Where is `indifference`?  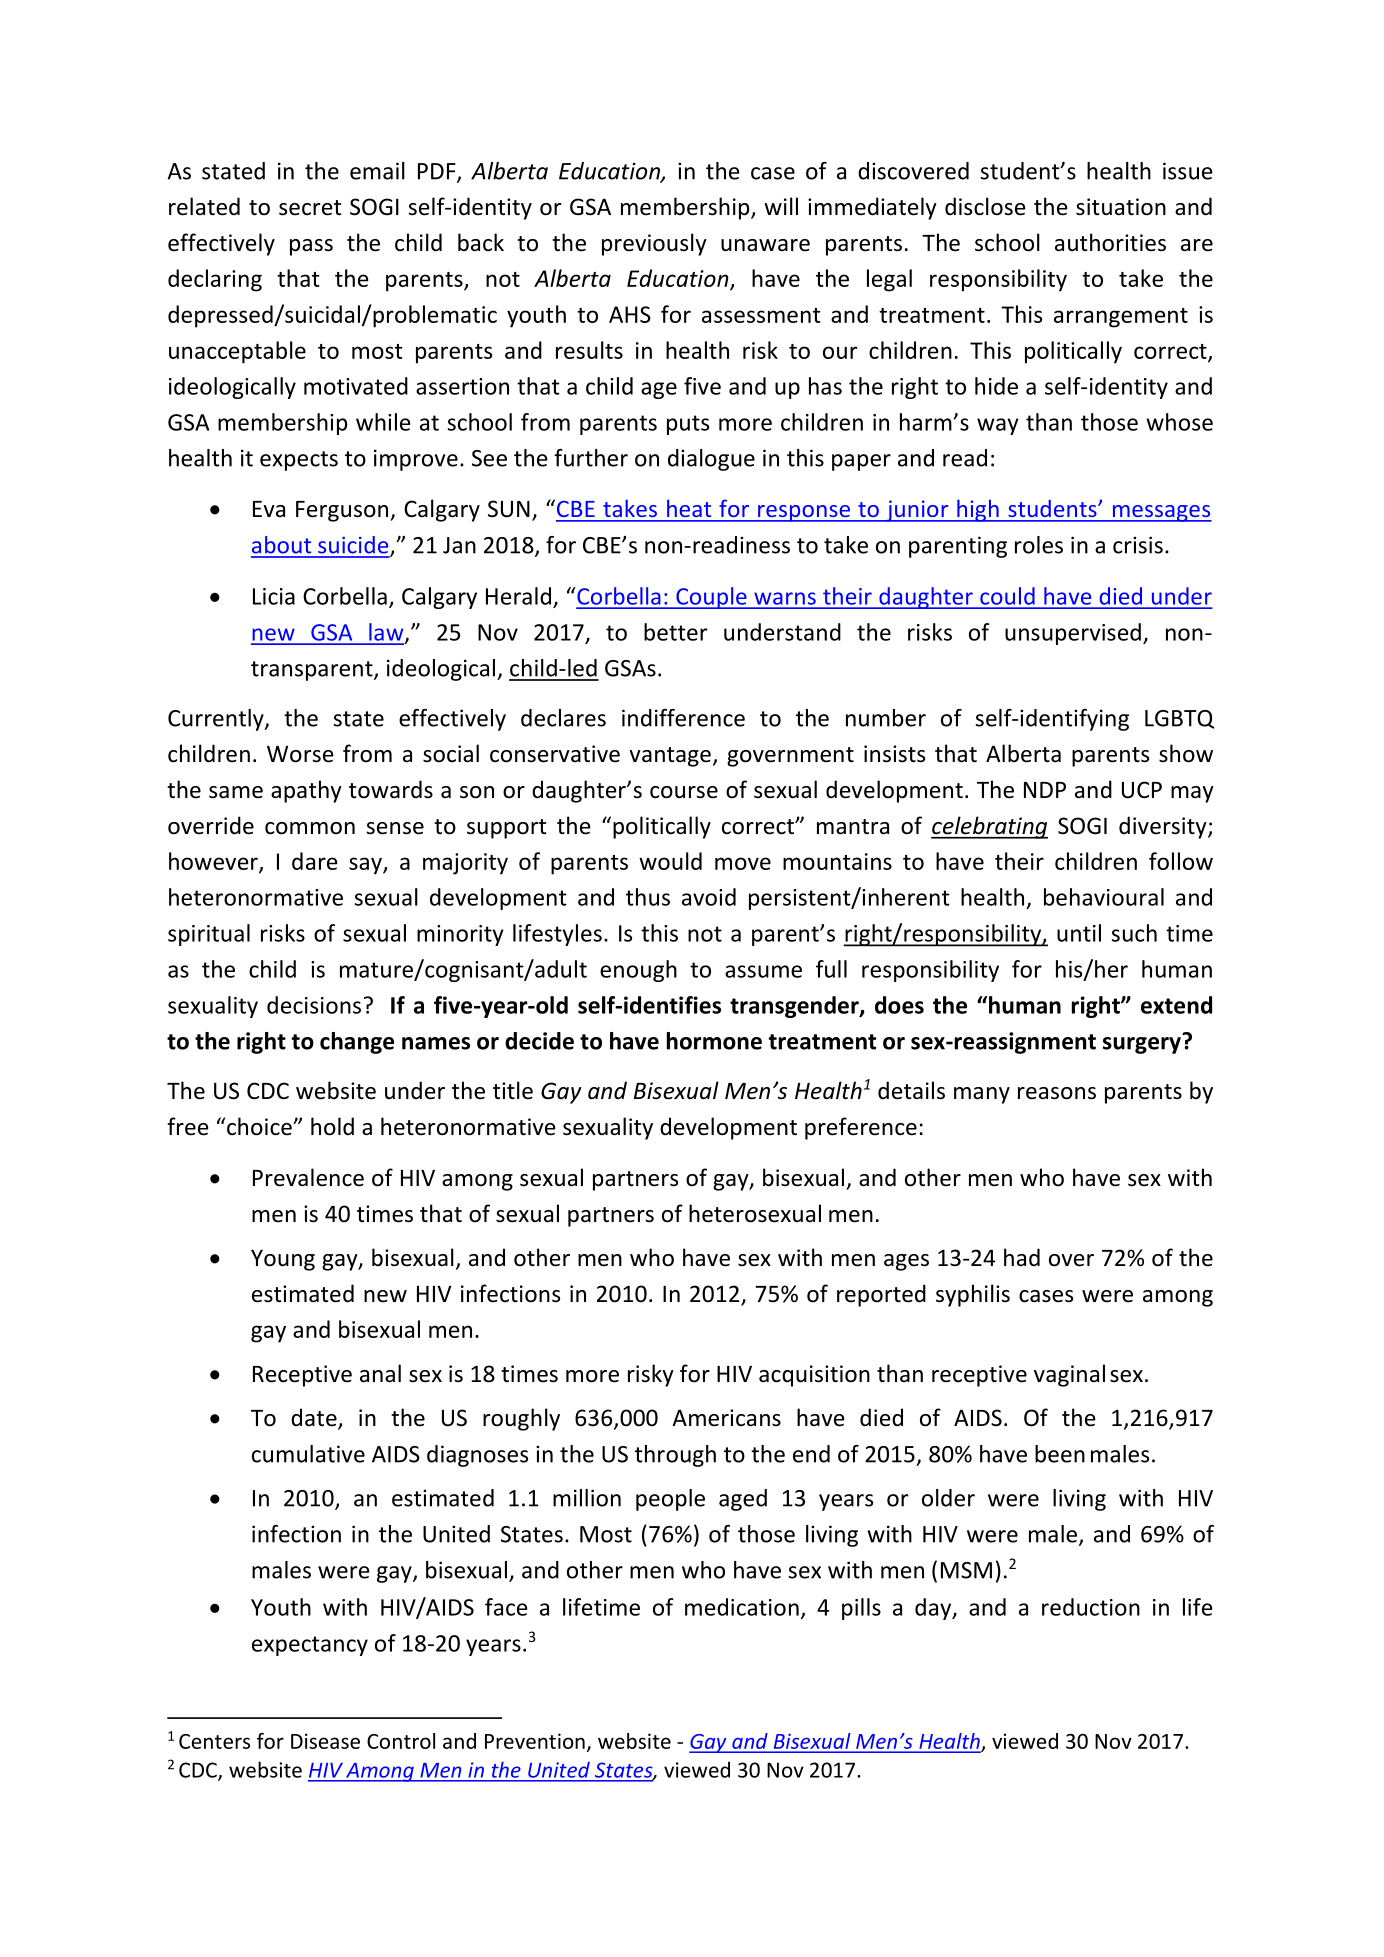 indifference is located at coordinates (683, 718).
